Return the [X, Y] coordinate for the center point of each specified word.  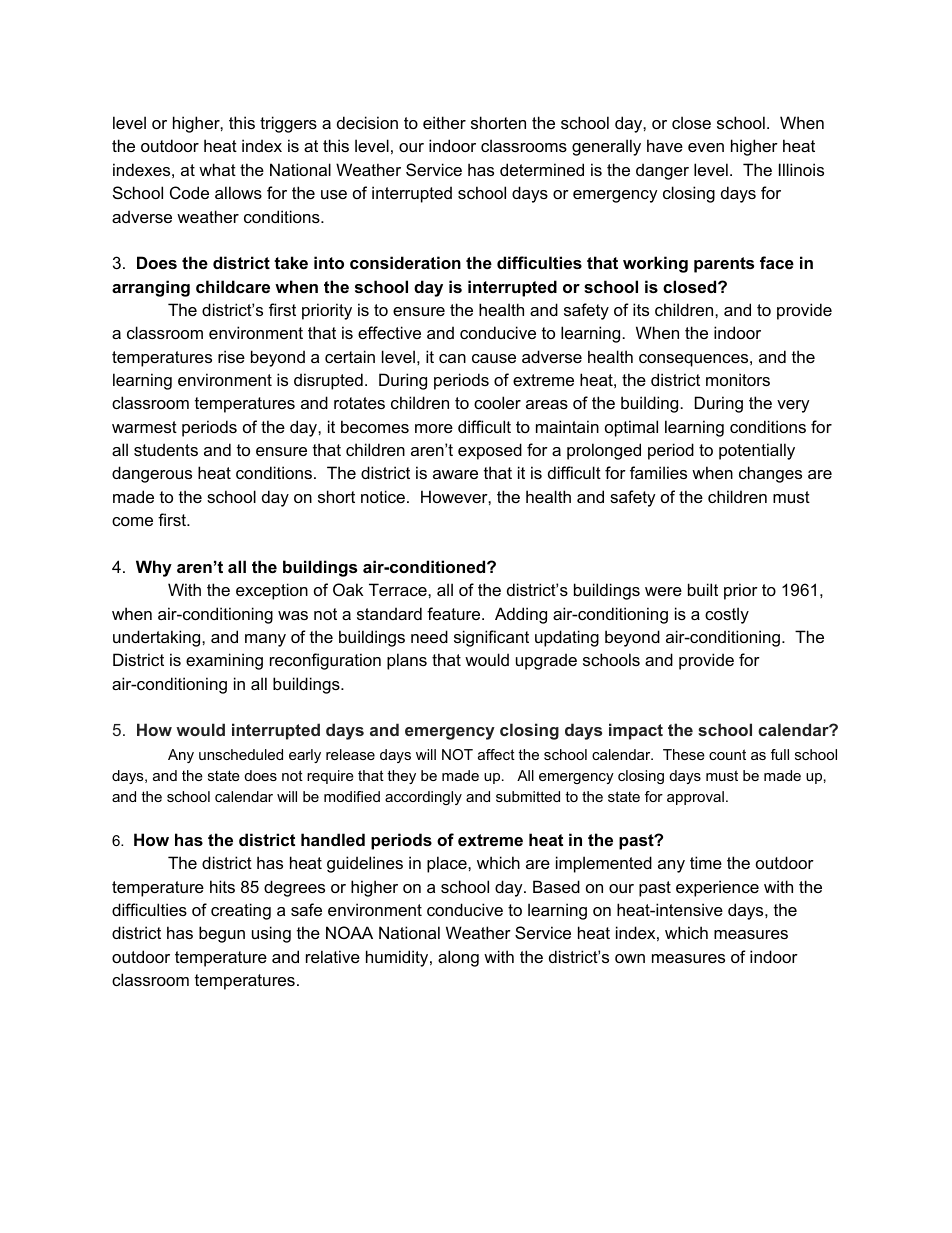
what [217, 169]
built [703, 589]
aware [455, 474]
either [444, 122]
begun [222, 934]
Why [154, 568]
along [458, 958]
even [706, 147]
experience [717, 888]
